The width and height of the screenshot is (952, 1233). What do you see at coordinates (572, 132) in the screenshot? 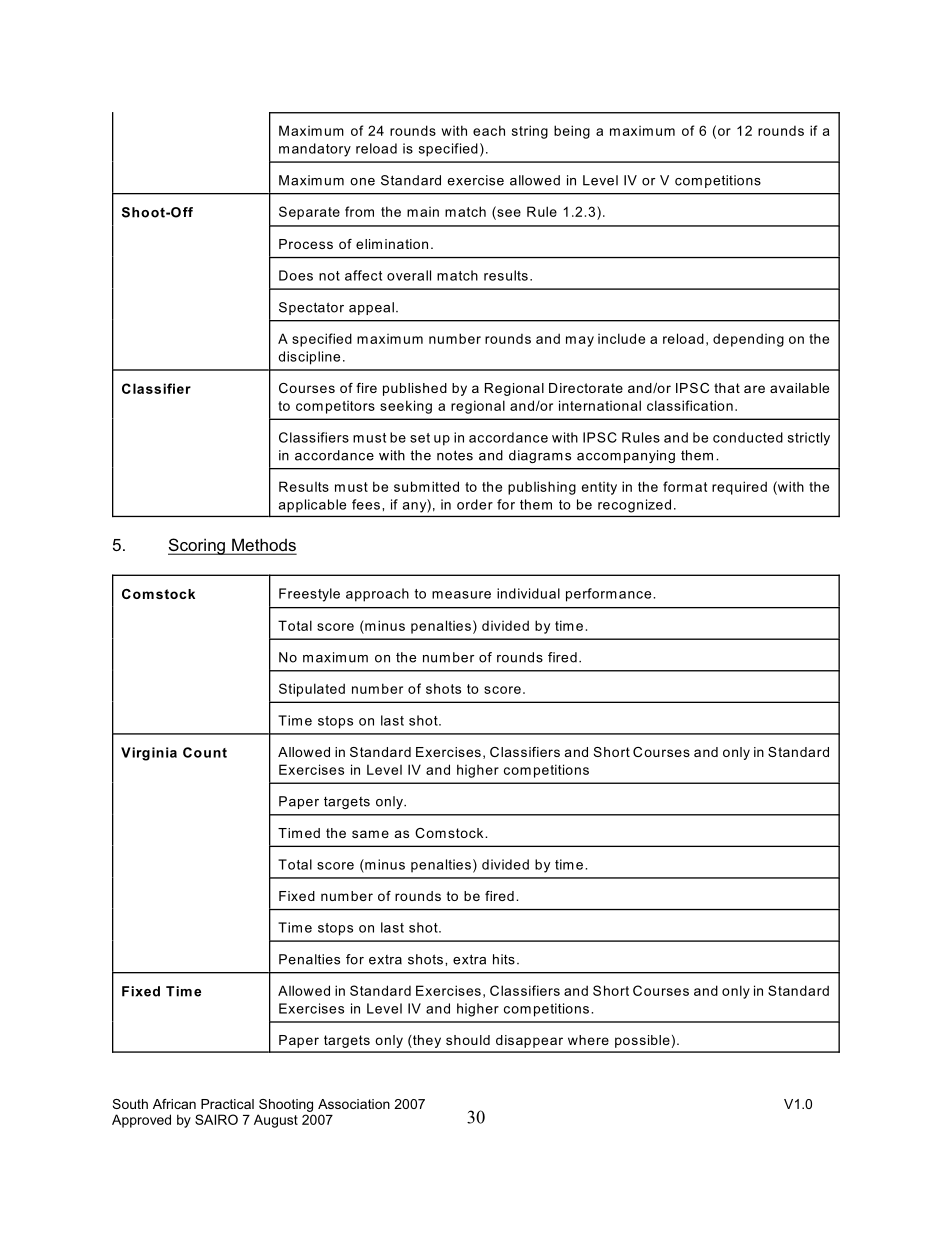
I see `being` at bounding box center [572, 132].
